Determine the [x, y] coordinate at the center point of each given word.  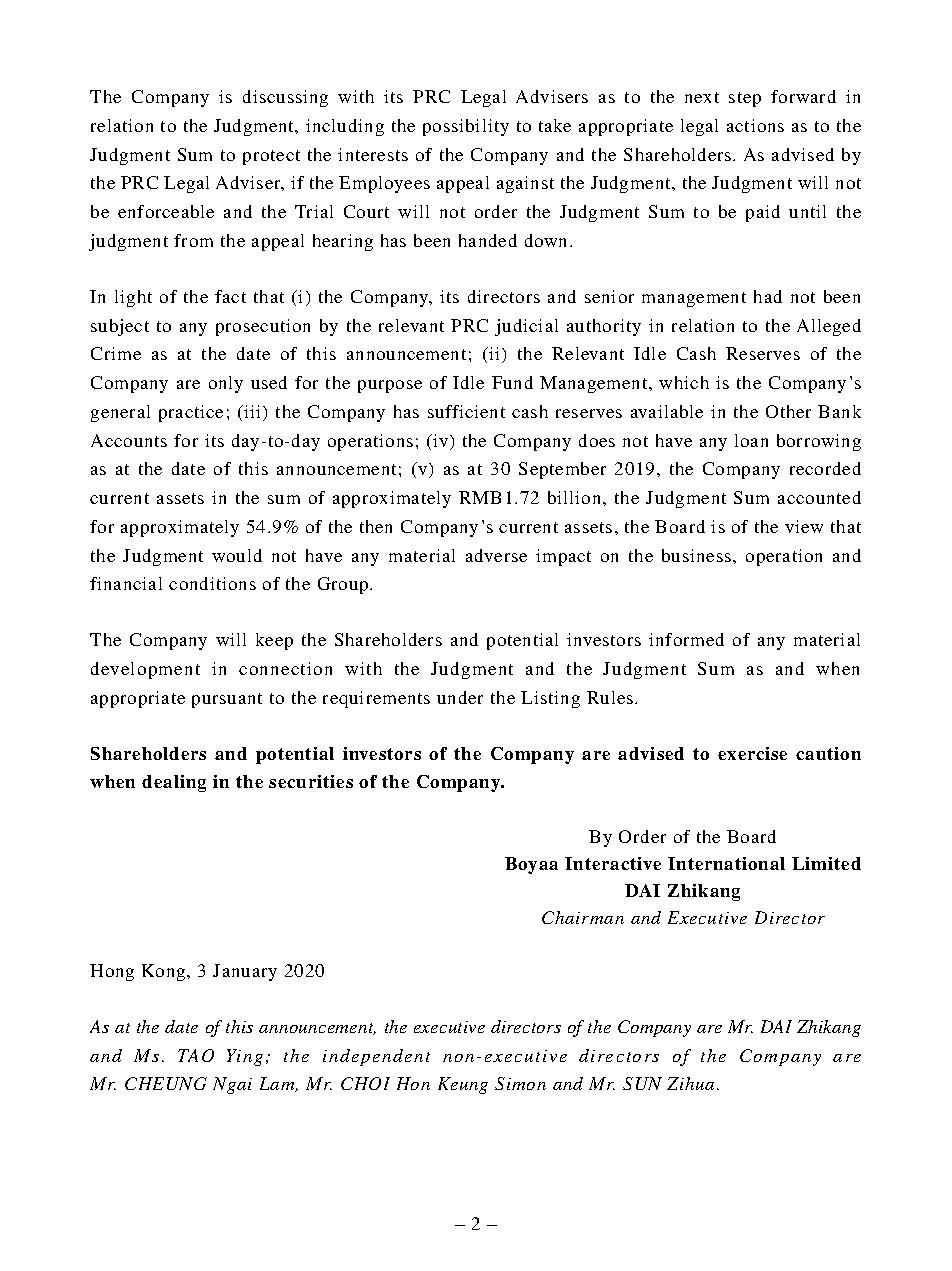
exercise [752, 753]
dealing [174, 783]
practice [191, 413]
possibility [466, 127]
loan [751, 440]
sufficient [466, 411]
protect [271, 157]
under [460, 697]
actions [755, 125]
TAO [196, 1055]
